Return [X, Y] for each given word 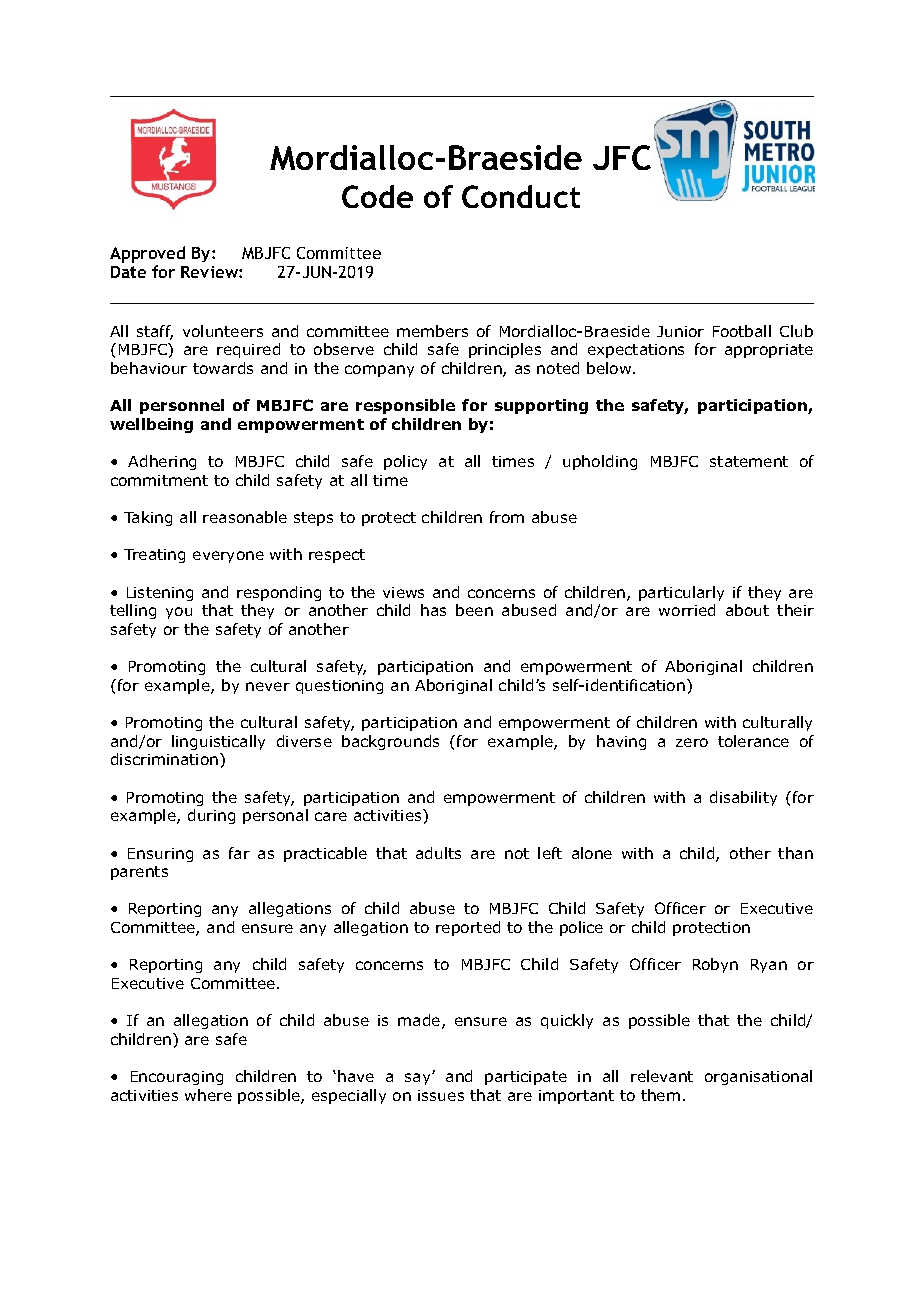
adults [438, 853]
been [474, 610]
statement [749, 461]
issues [441, 1095]
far [239, 853]
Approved [147, 254]
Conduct [521, 196]
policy [405, 462]
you [179, 613]
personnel [182, 406]
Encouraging [177, 1078]
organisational [758, 1077]
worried [687, 610]
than [795, 853]
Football [742, 331]
